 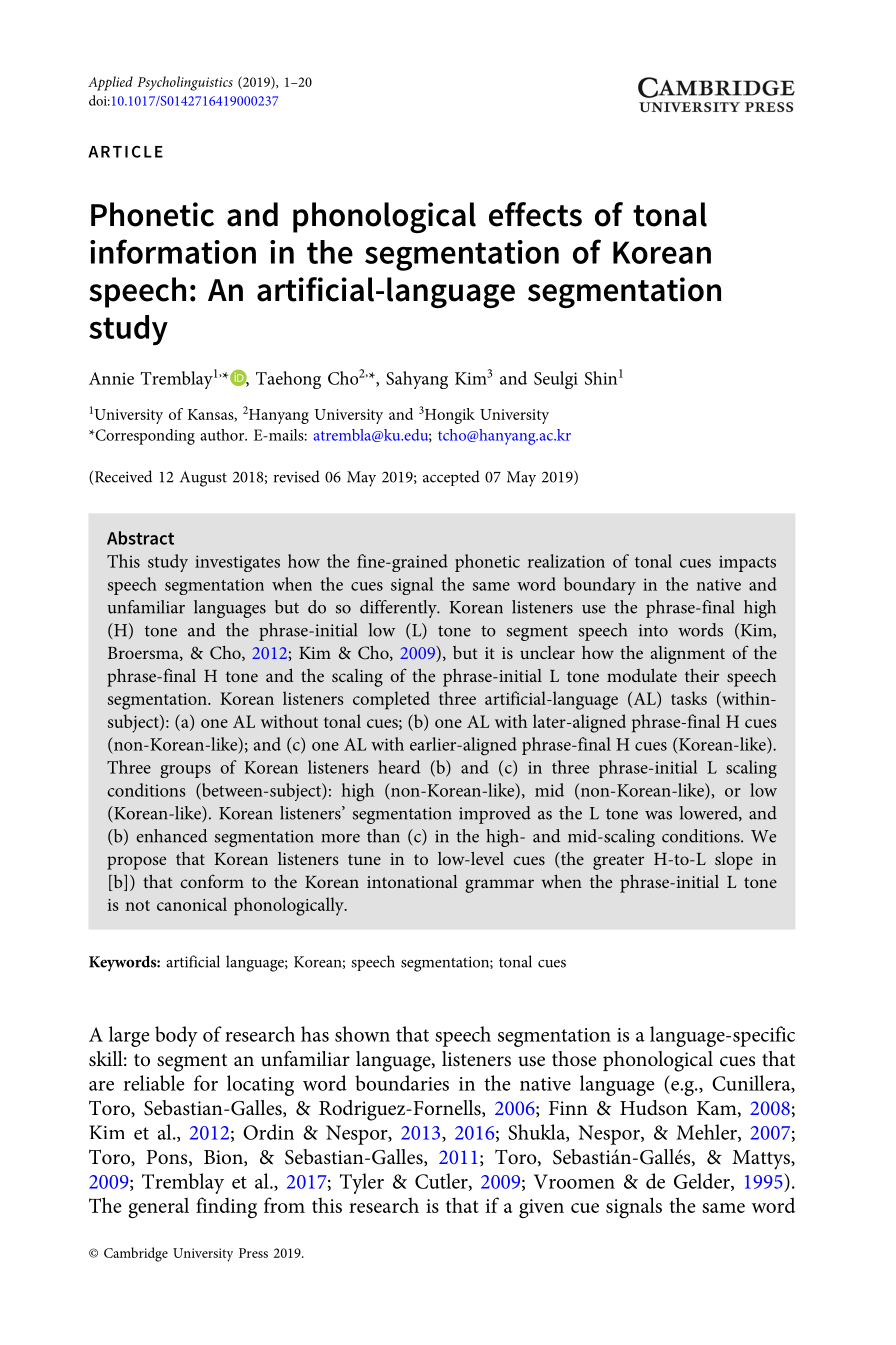 I want to click on revised, so click(x=297, y=476).
